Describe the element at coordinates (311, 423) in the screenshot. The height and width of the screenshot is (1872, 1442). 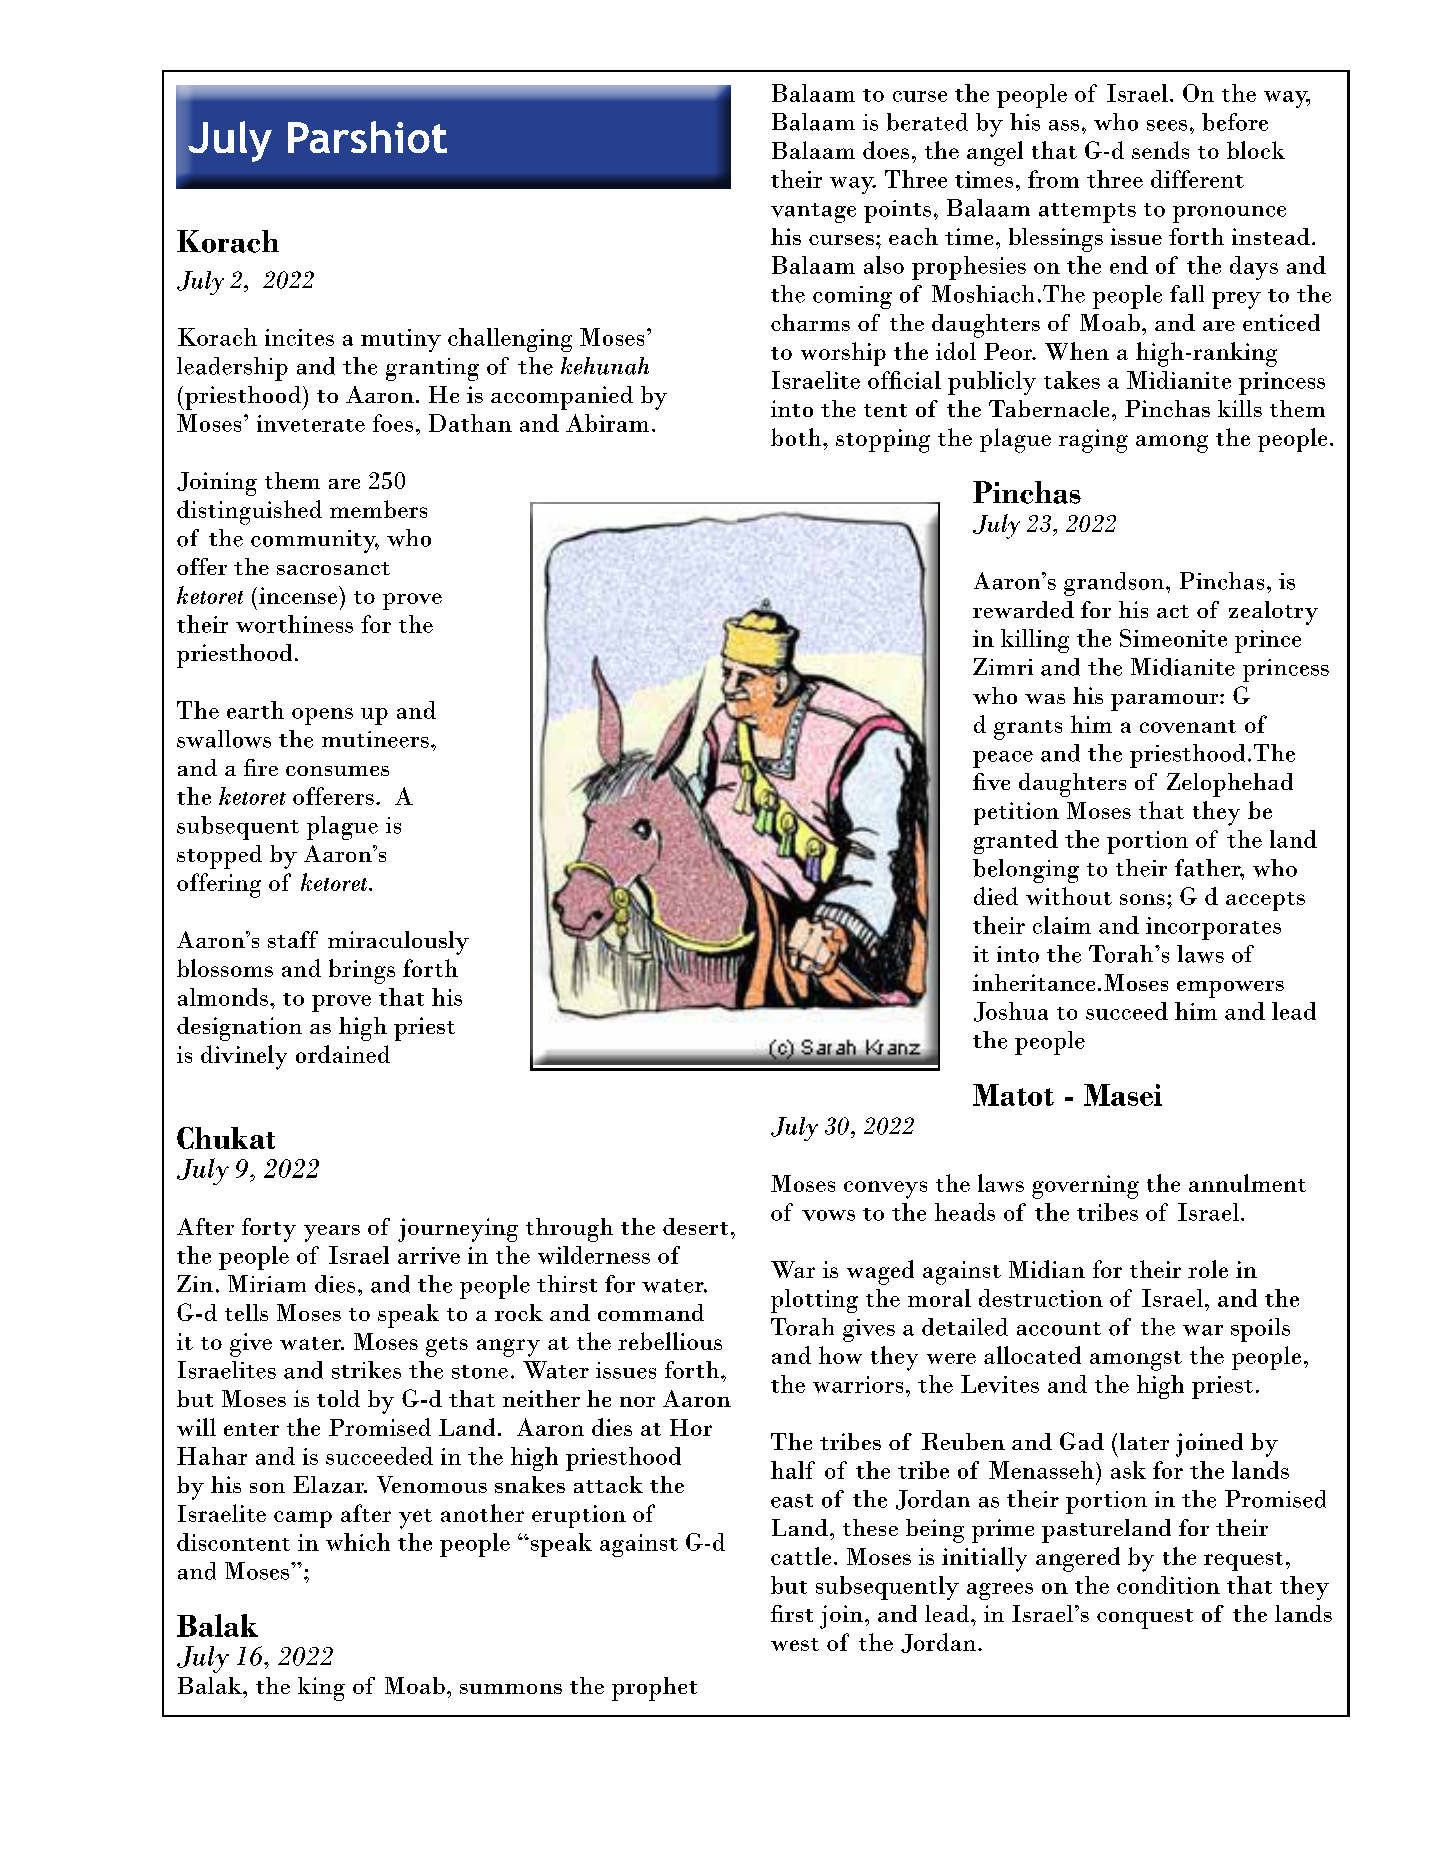
I see `inveterate` at that location.
